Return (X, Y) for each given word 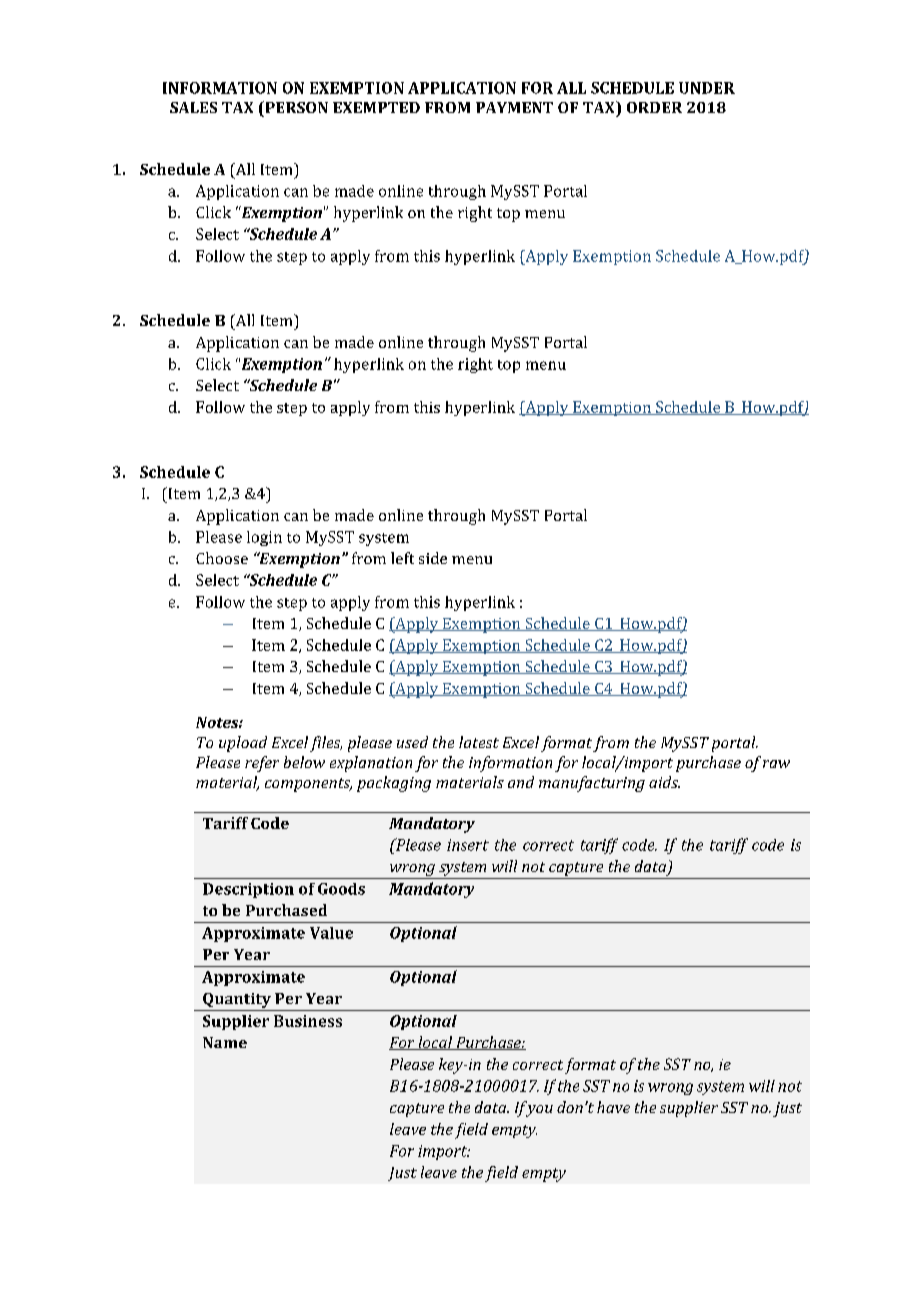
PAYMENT (514, 107)
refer (262, 764)
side (433, 558)
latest (479, 742)
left (402, 558)
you (538, 1109)
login (264, 538)
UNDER (707, 88)
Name (225, 1042)
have (613, 1107)
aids (664, 782)
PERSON (295, 107)
